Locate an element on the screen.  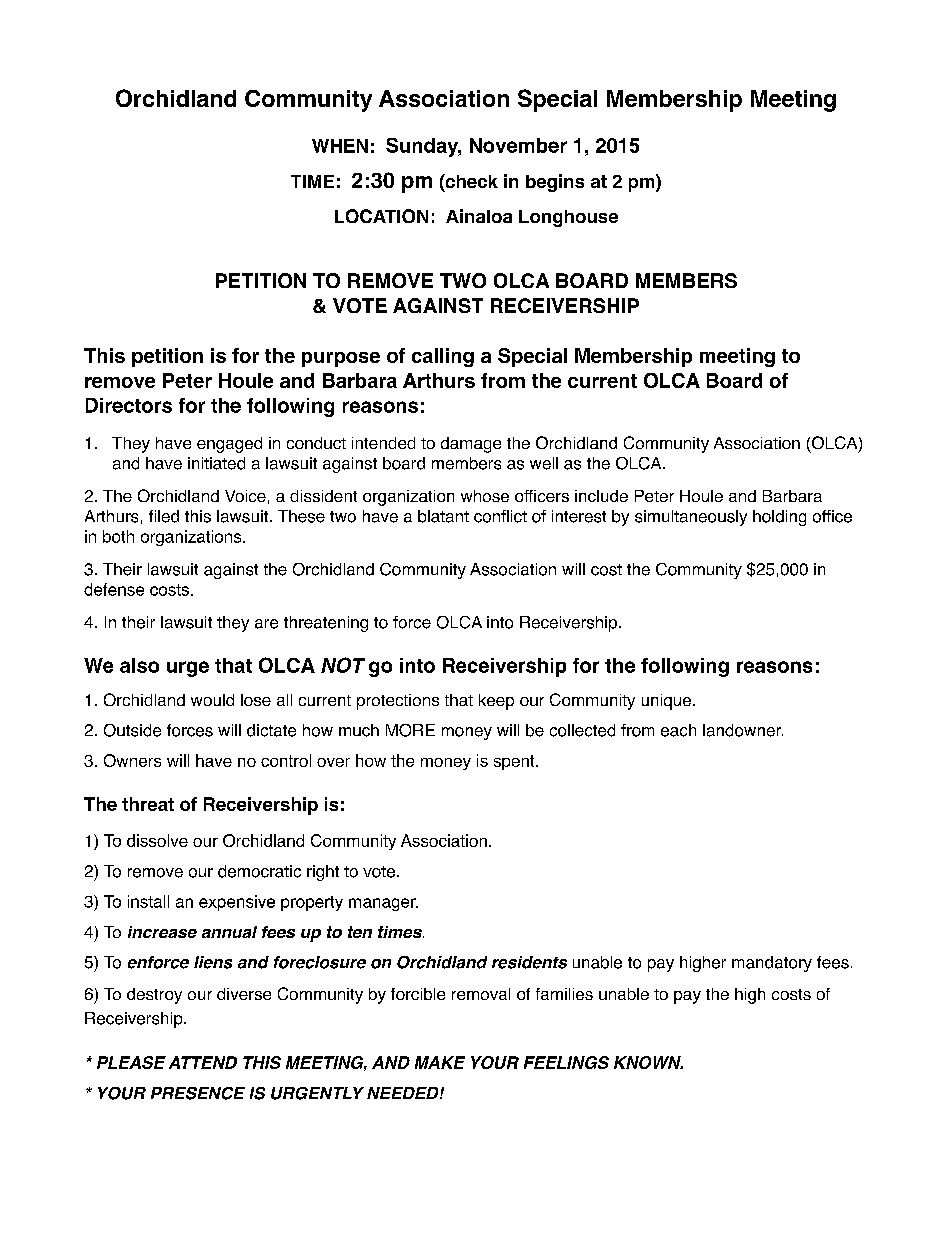
WHEN is located at coordinates (340, 146).
